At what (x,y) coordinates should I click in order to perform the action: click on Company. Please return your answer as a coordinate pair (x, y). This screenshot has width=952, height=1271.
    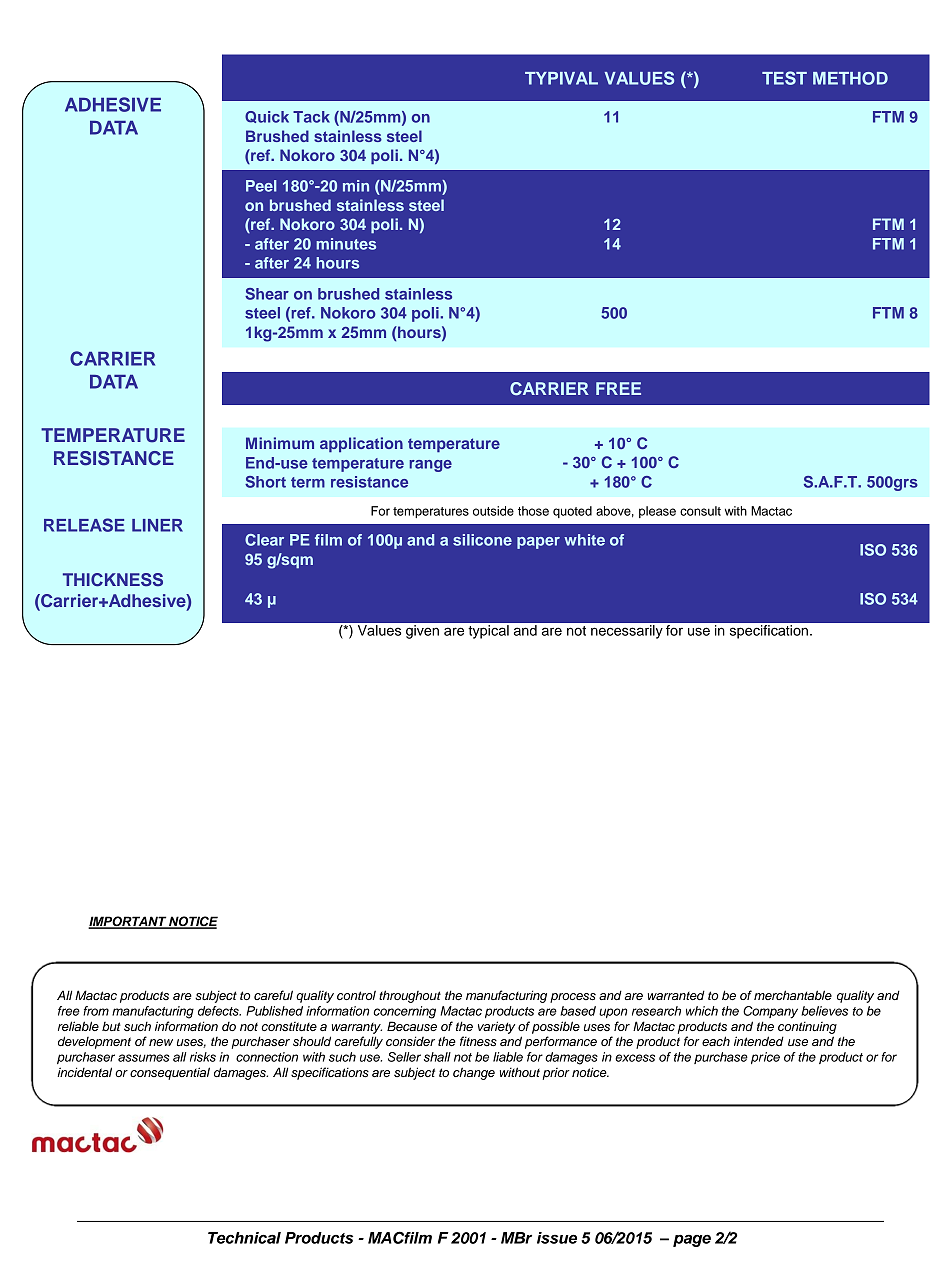
    Looking at the image, I should click on (770, 1012).
